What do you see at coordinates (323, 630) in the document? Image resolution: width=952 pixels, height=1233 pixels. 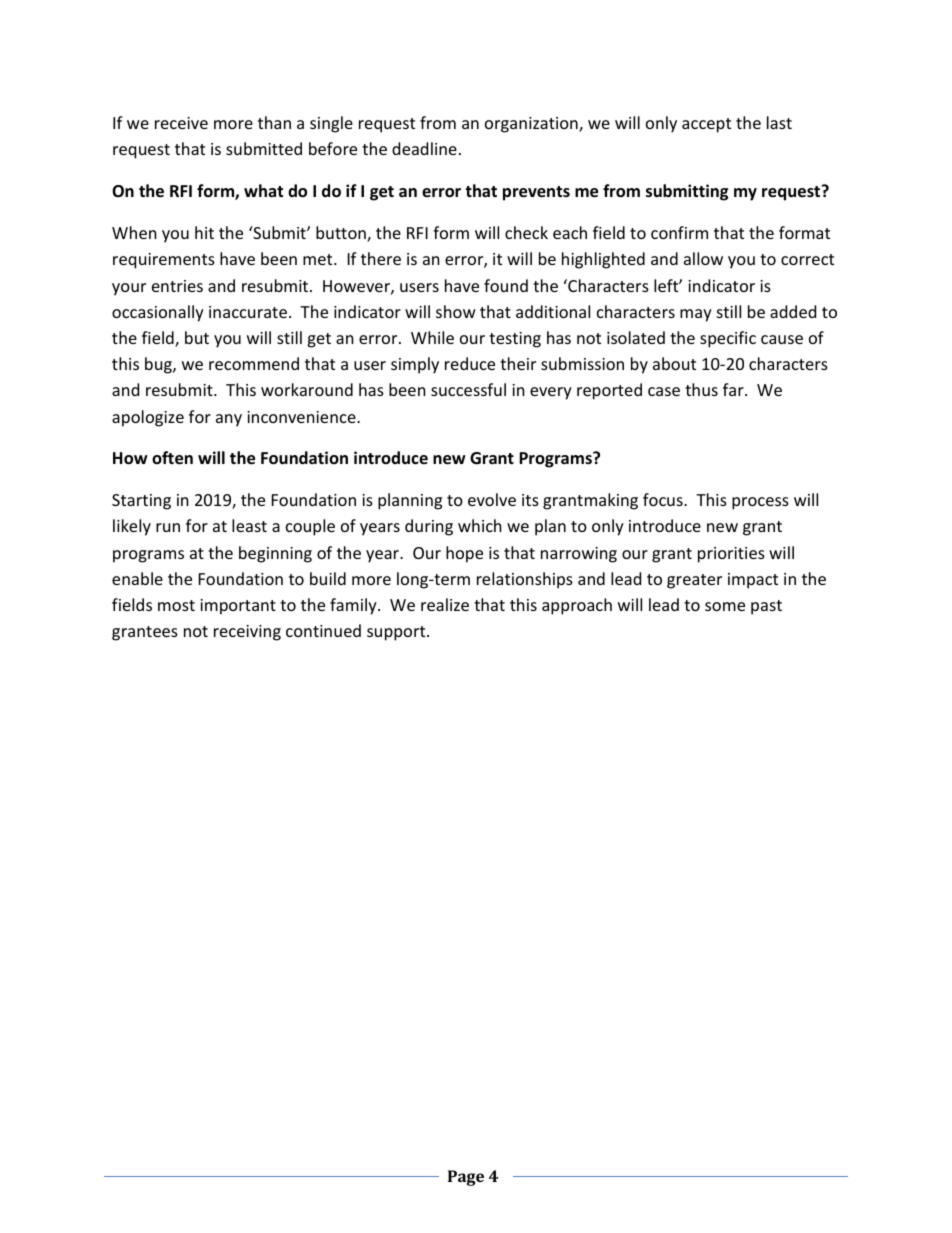 I see `continued` at bounding box center [323, 630].
